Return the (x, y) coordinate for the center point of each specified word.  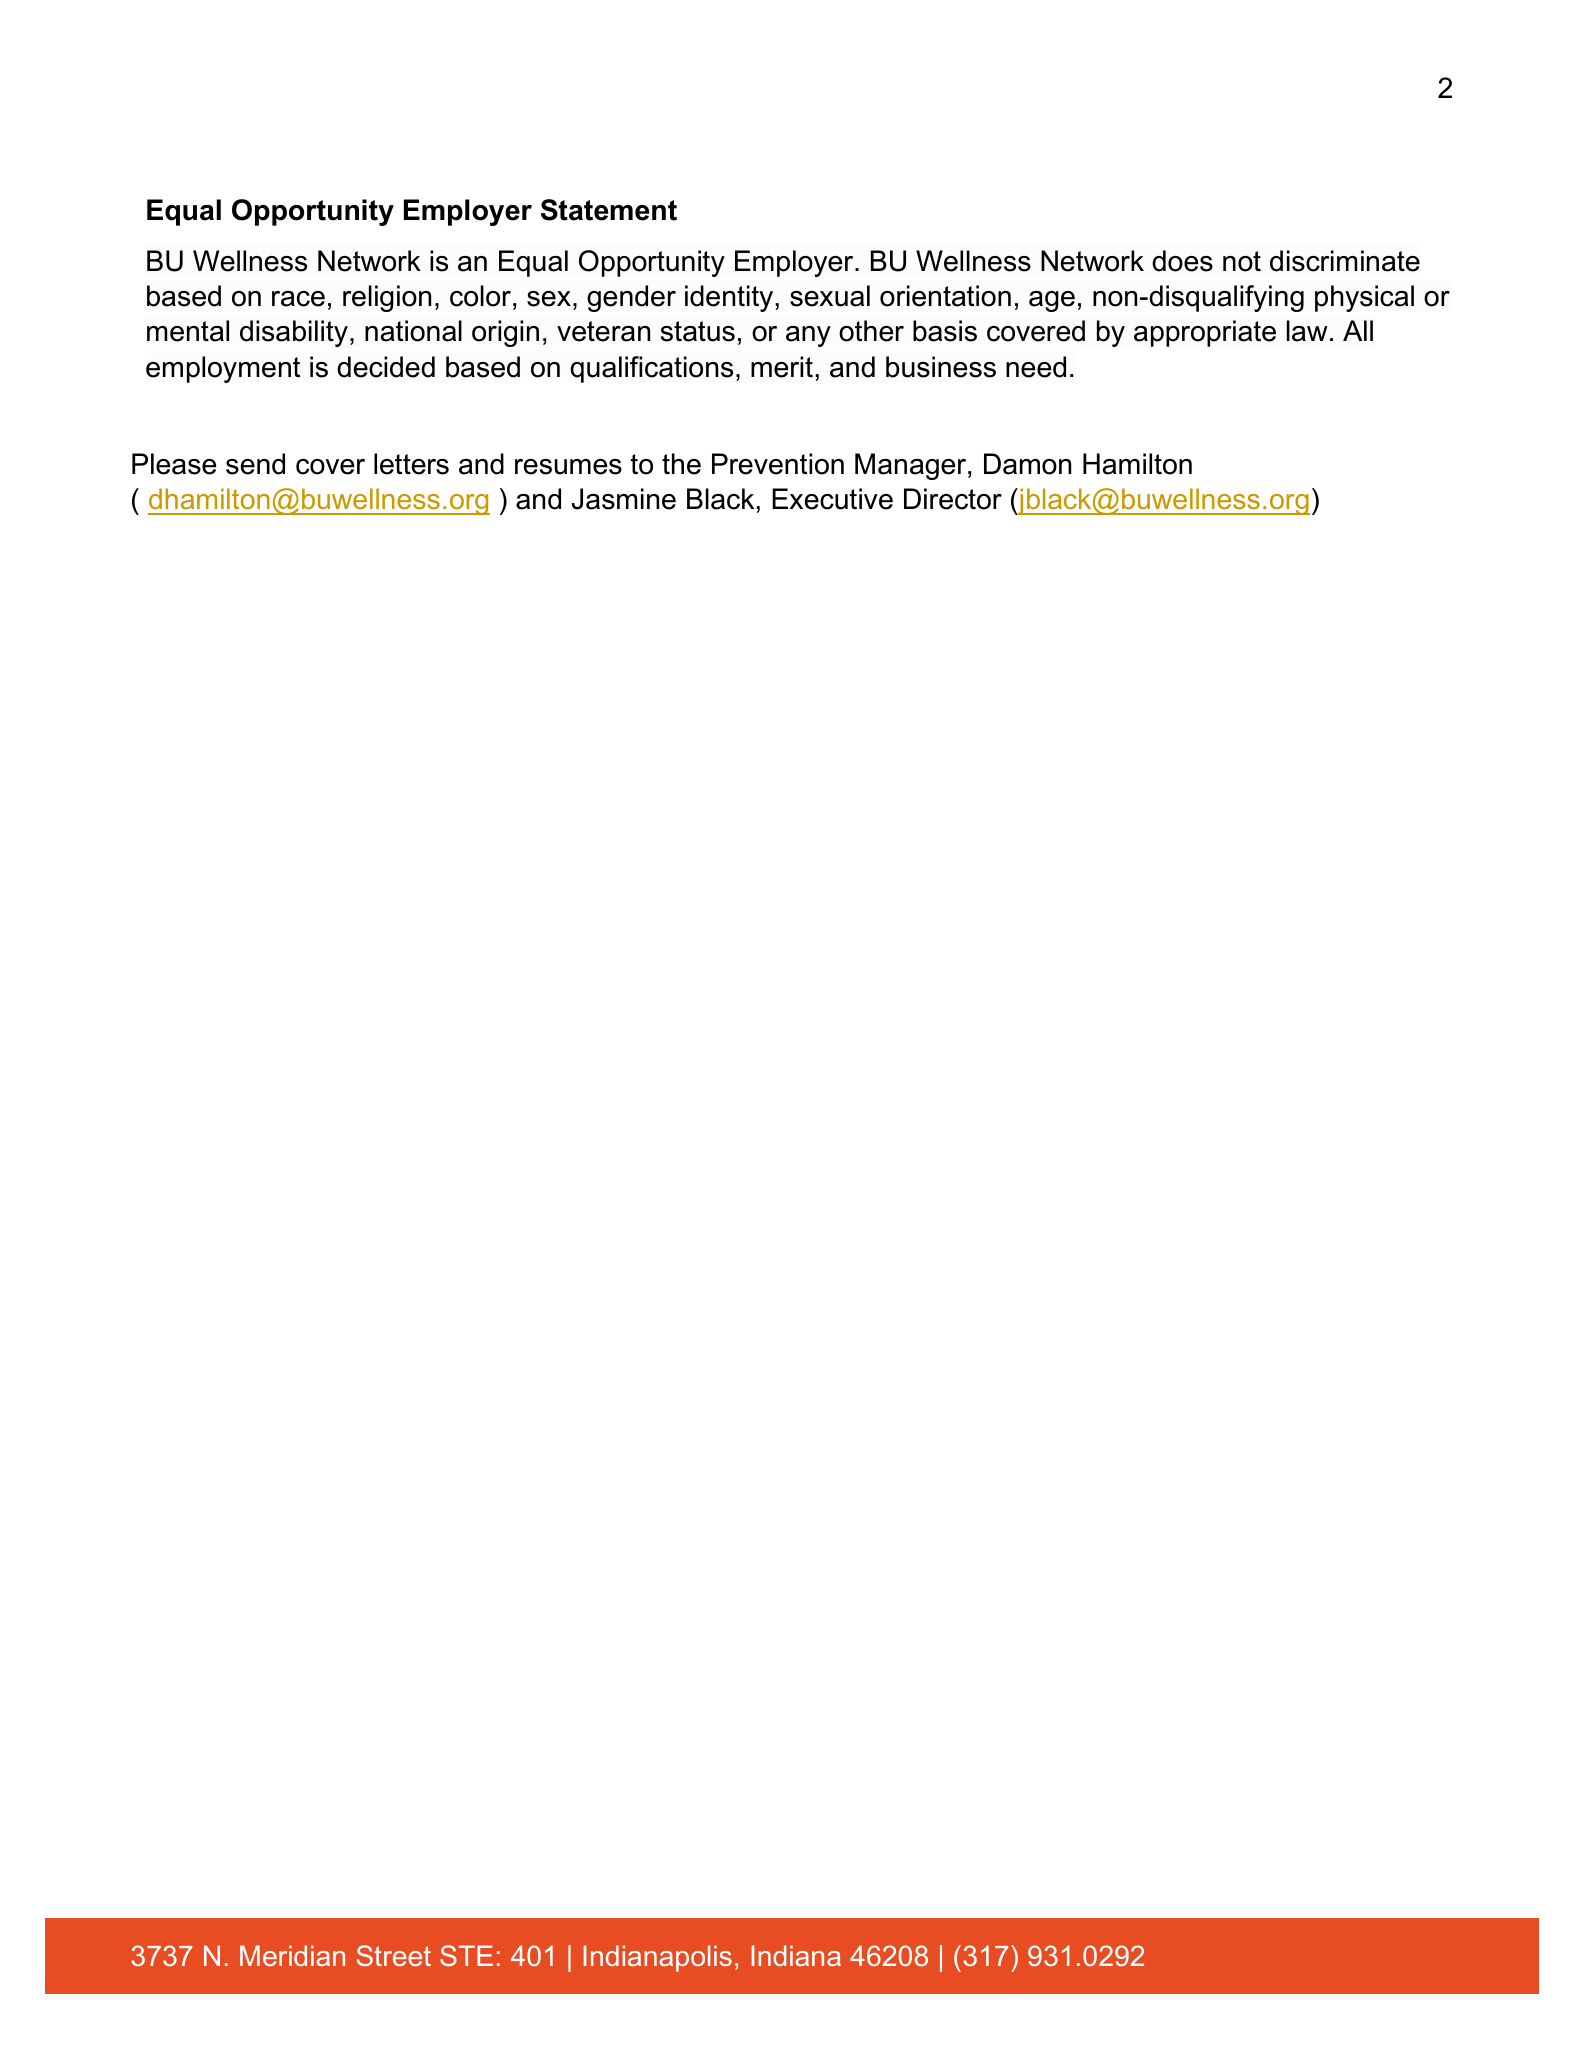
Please (174, 464)
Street (394, 1955)
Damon (1027, 464)
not (1242, 261)
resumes (568, 467)
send (255, 464)
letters (411, 464)
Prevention (778, 464)
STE (466, 1955)
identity (730, 298)
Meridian (292, 1955)
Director (953, 499)
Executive (832, 499)
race (298, 299)
